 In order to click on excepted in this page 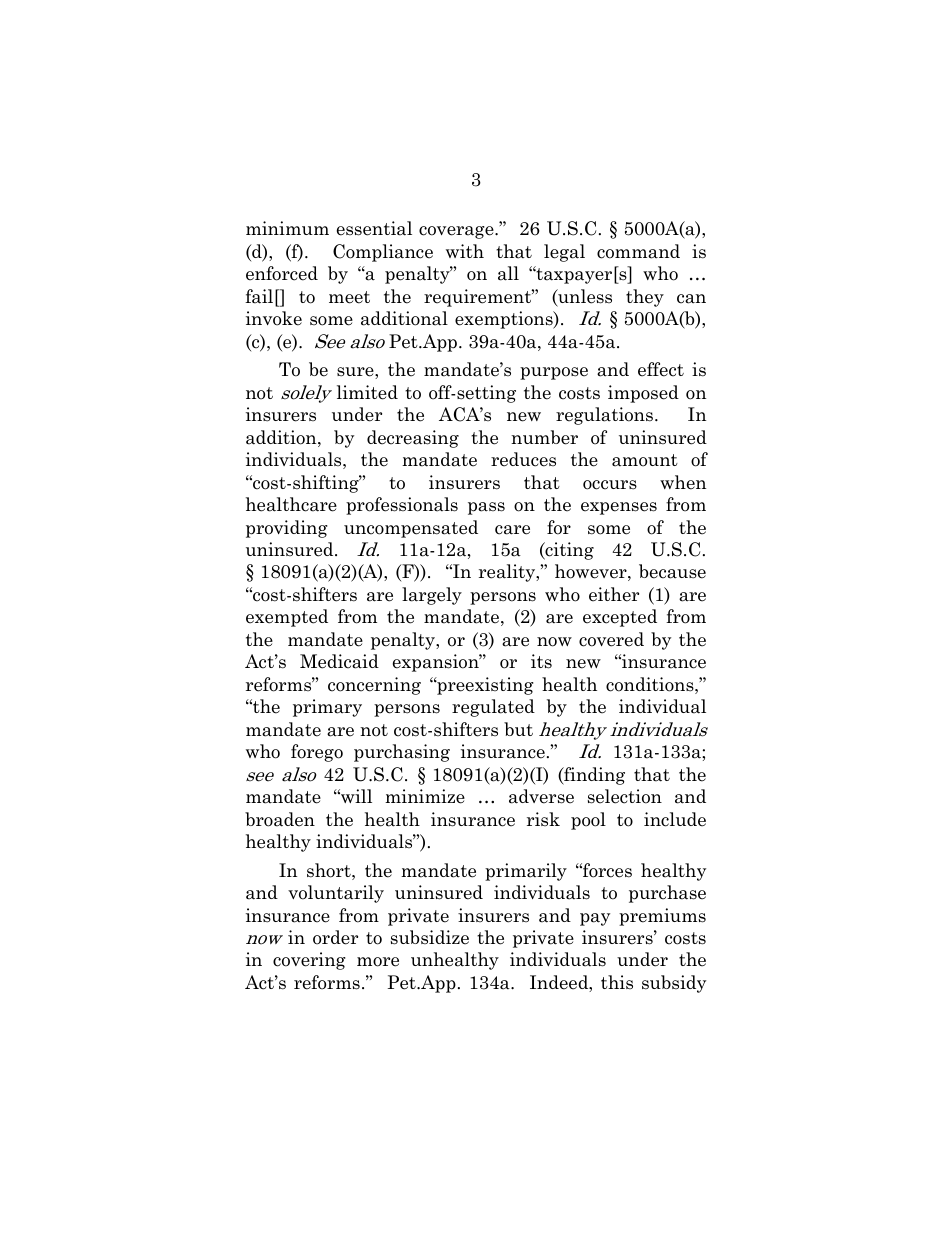, I will do `click(620, 618)`.
